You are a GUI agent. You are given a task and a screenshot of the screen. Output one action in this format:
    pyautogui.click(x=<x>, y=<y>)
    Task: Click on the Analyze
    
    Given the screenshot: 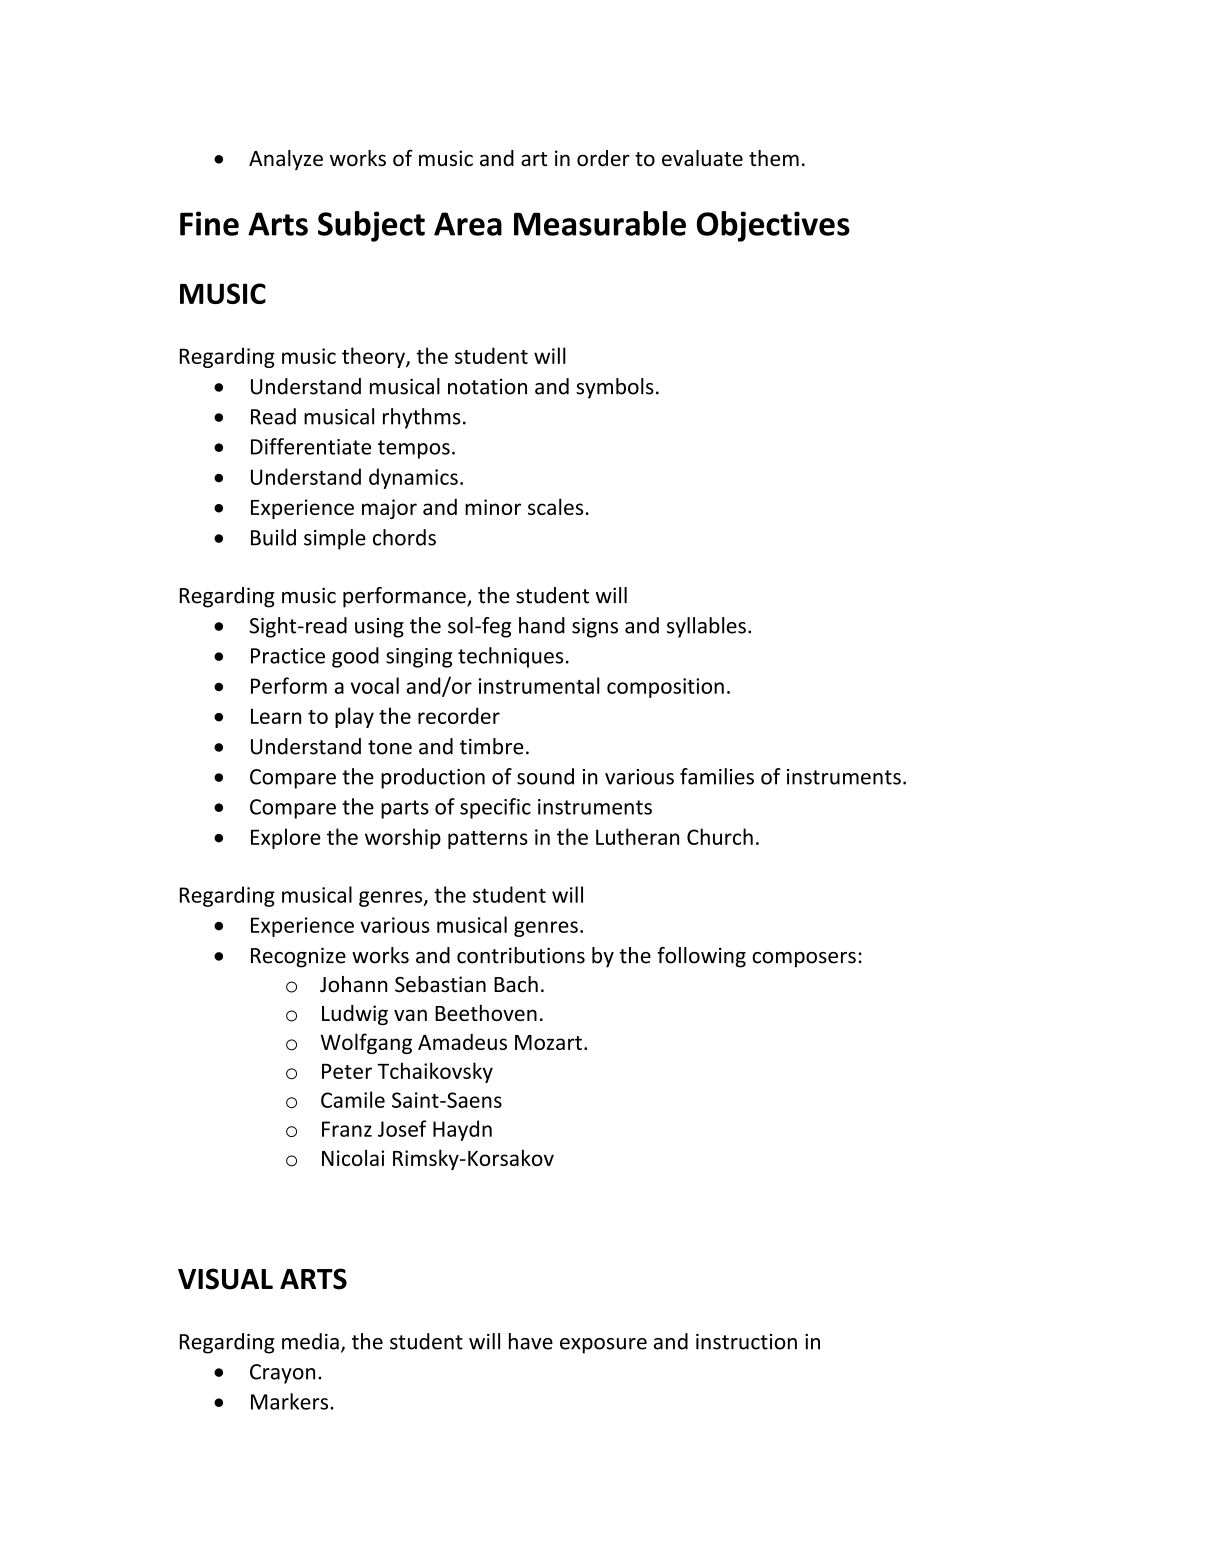 What is the action you would take?
    pyautogui.click(x=286, y=160)
